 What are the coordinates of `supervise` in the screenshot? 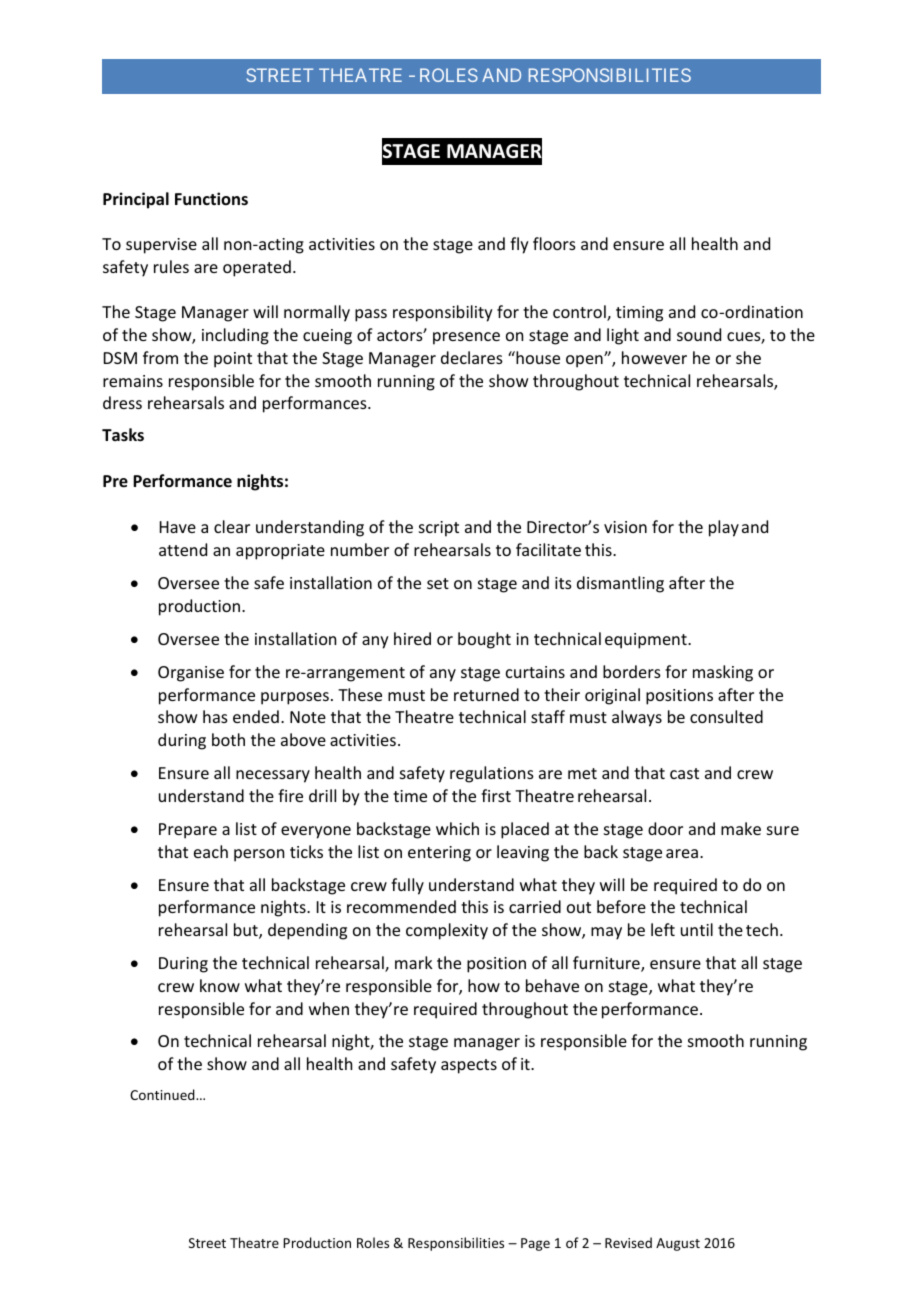 It's located at (161, 246).
